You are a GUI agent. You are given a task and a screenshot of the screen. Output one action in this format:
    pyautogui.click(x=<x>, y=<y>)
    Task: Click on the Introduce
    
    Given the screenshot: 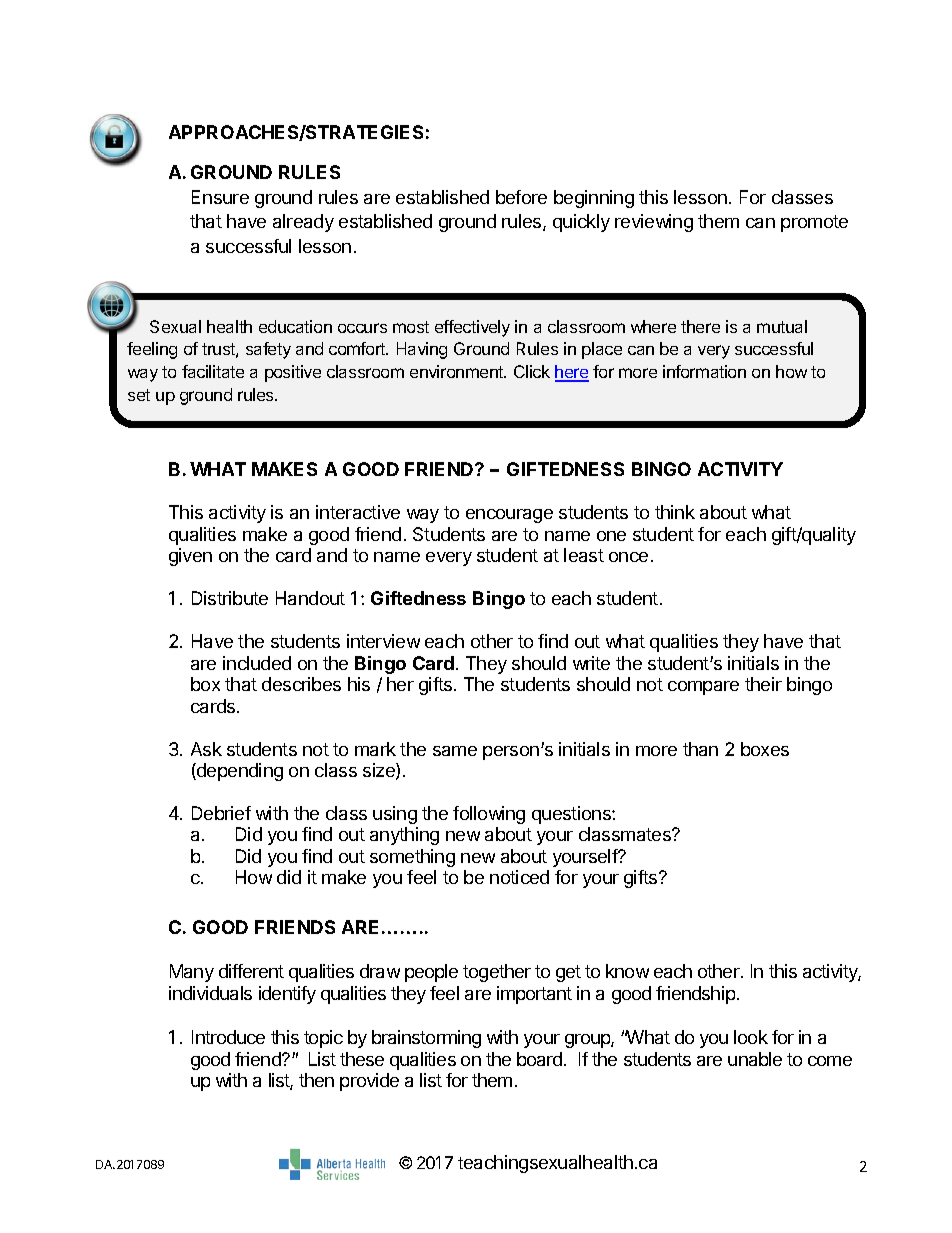 What is the action you would take?
    pyautogui.click(x=228, y=1037)
